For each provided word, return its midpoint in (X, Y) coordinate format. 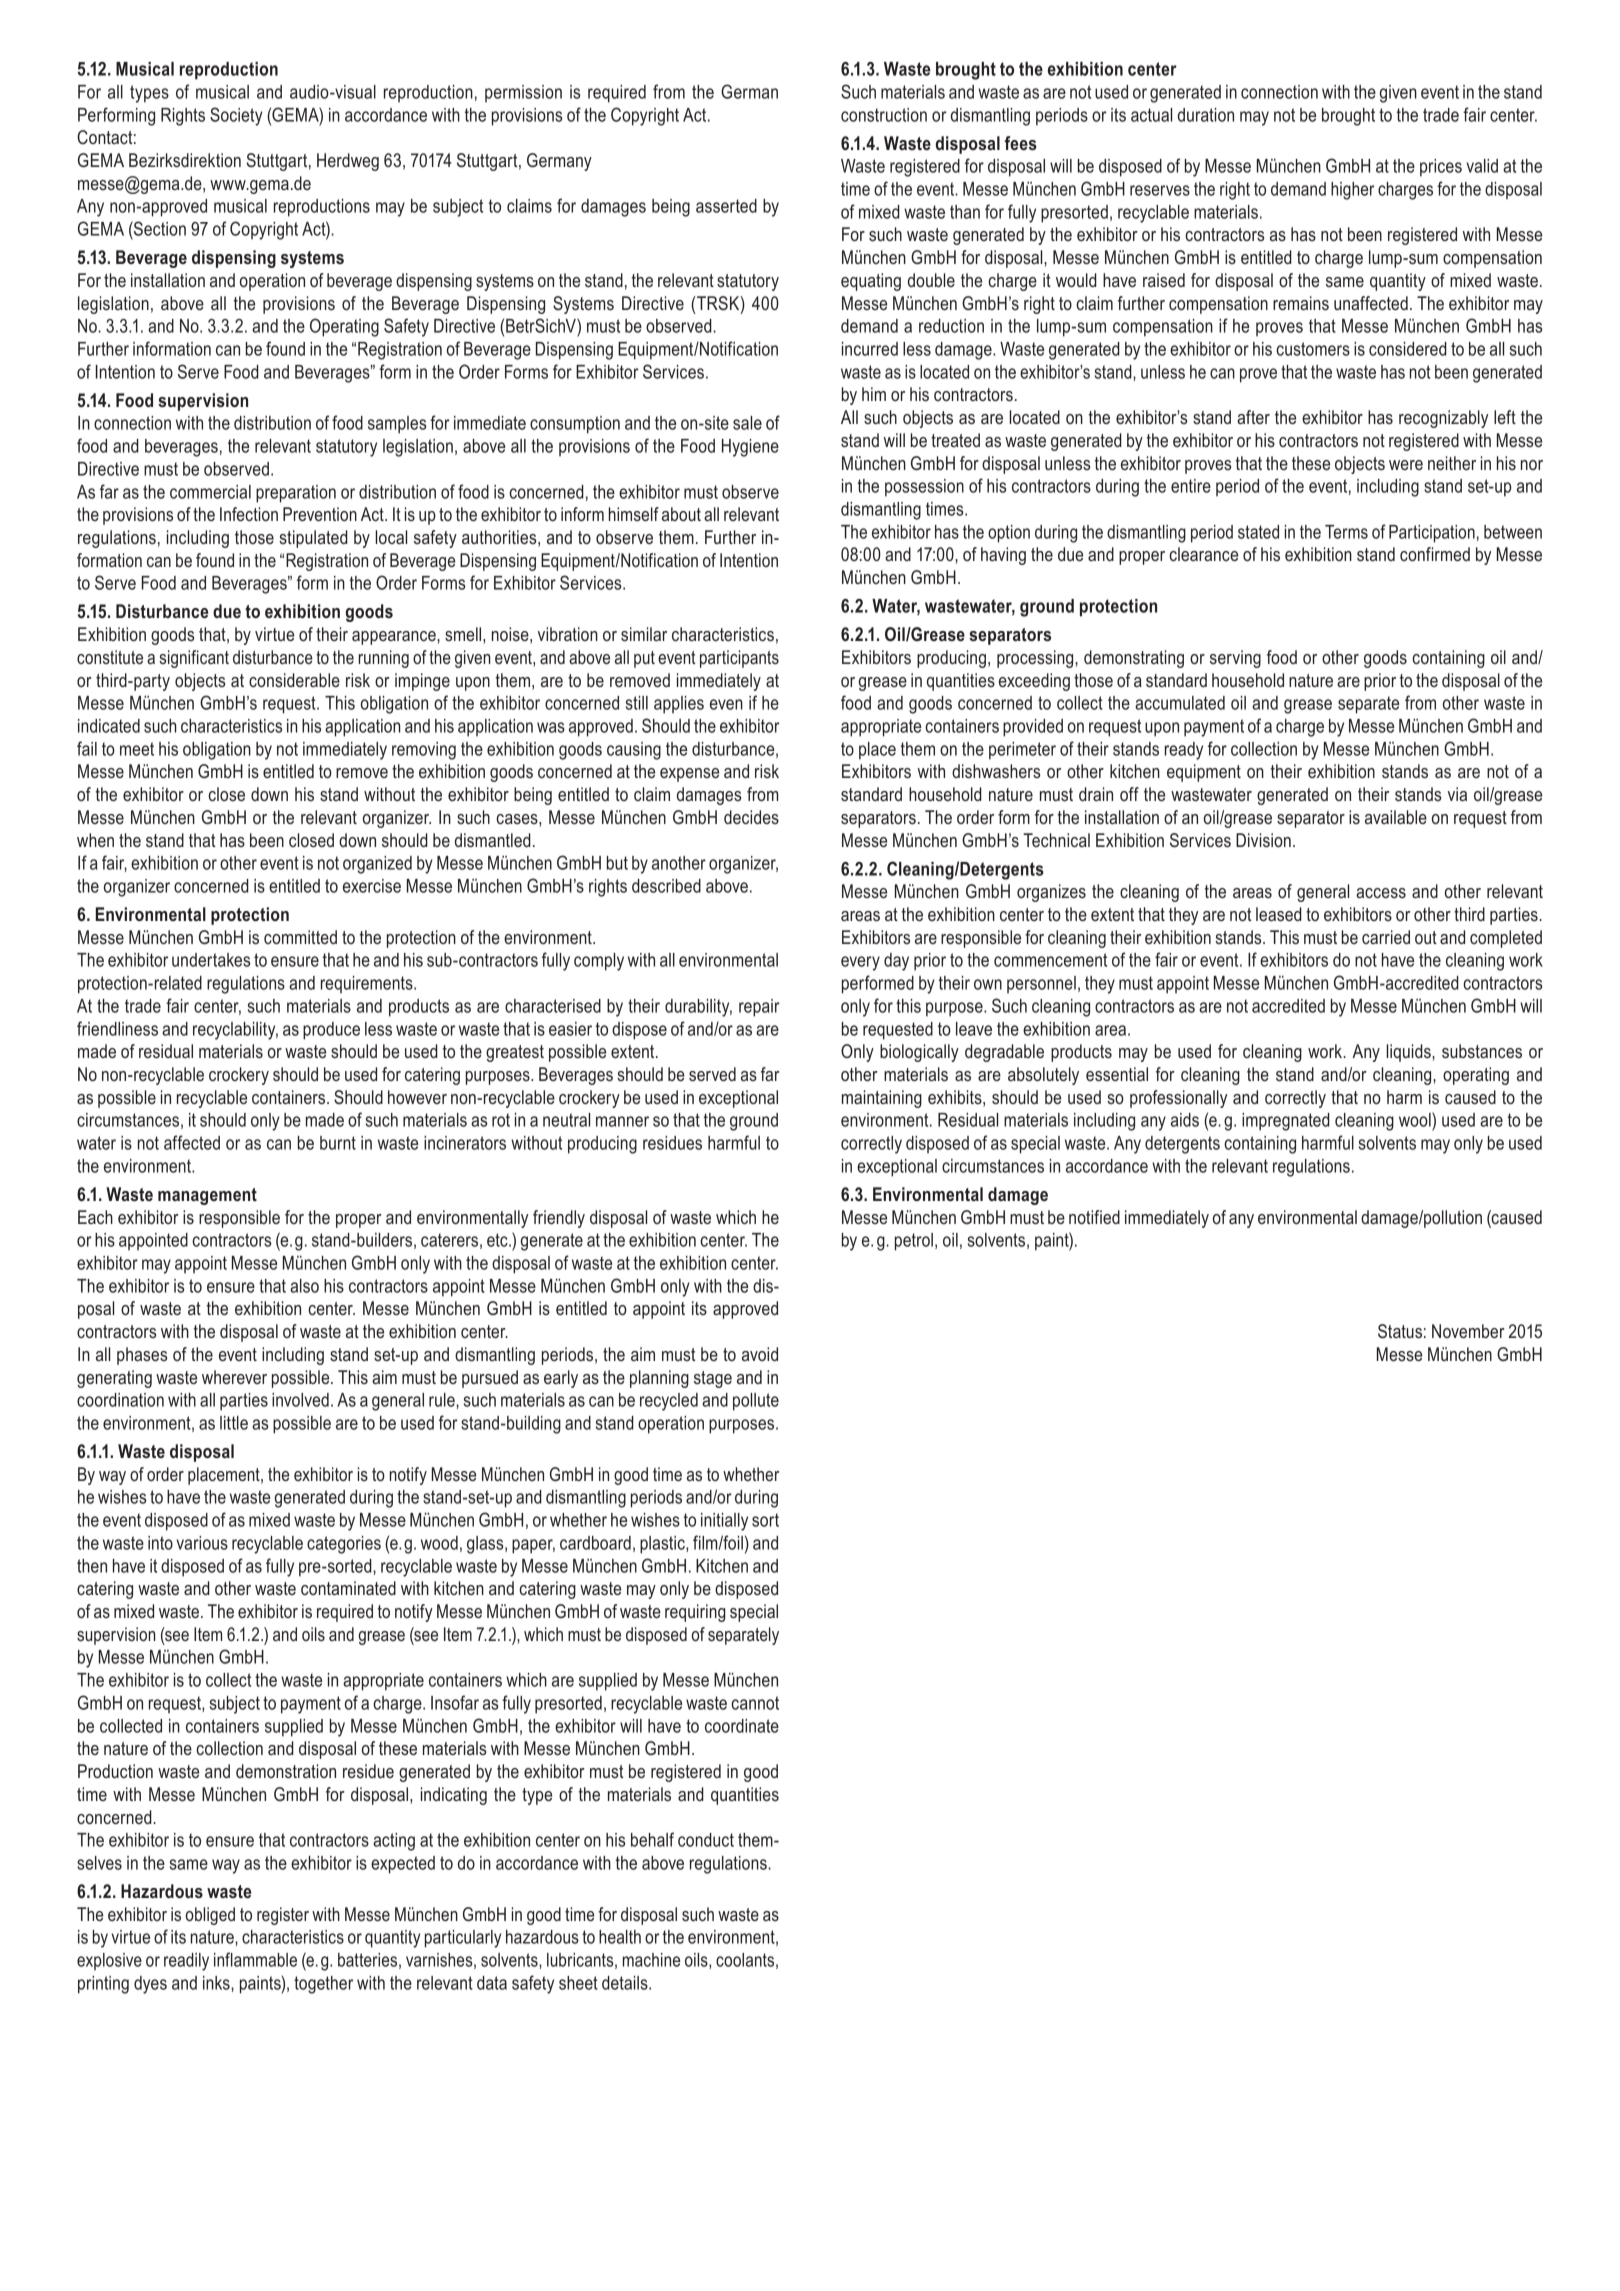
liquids (1409, 1053)
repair (759, 1008)
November (1468, 1331)
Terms (1346, 532)
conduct (706, 1840)
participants (739, 659)
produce (331, 1031)
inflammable (255, 1959)
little (234, 1423)
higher (1352, 191)
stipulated (313, 539)
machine (651, 1960)
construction (884, 115)
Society (236, 116)
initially (724, 1522)
